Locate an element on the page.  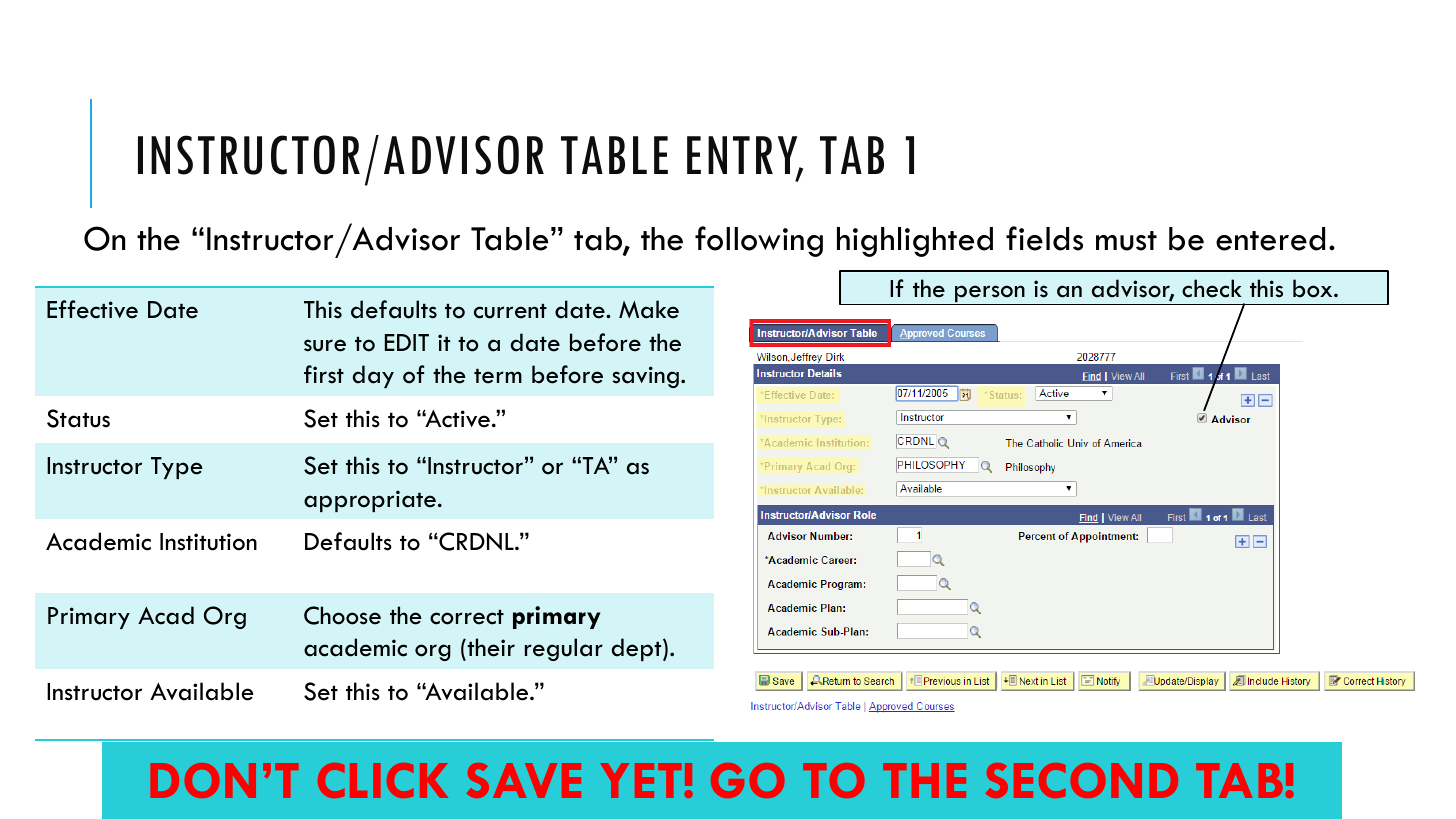
saving is located at coordinates (645, 377).
